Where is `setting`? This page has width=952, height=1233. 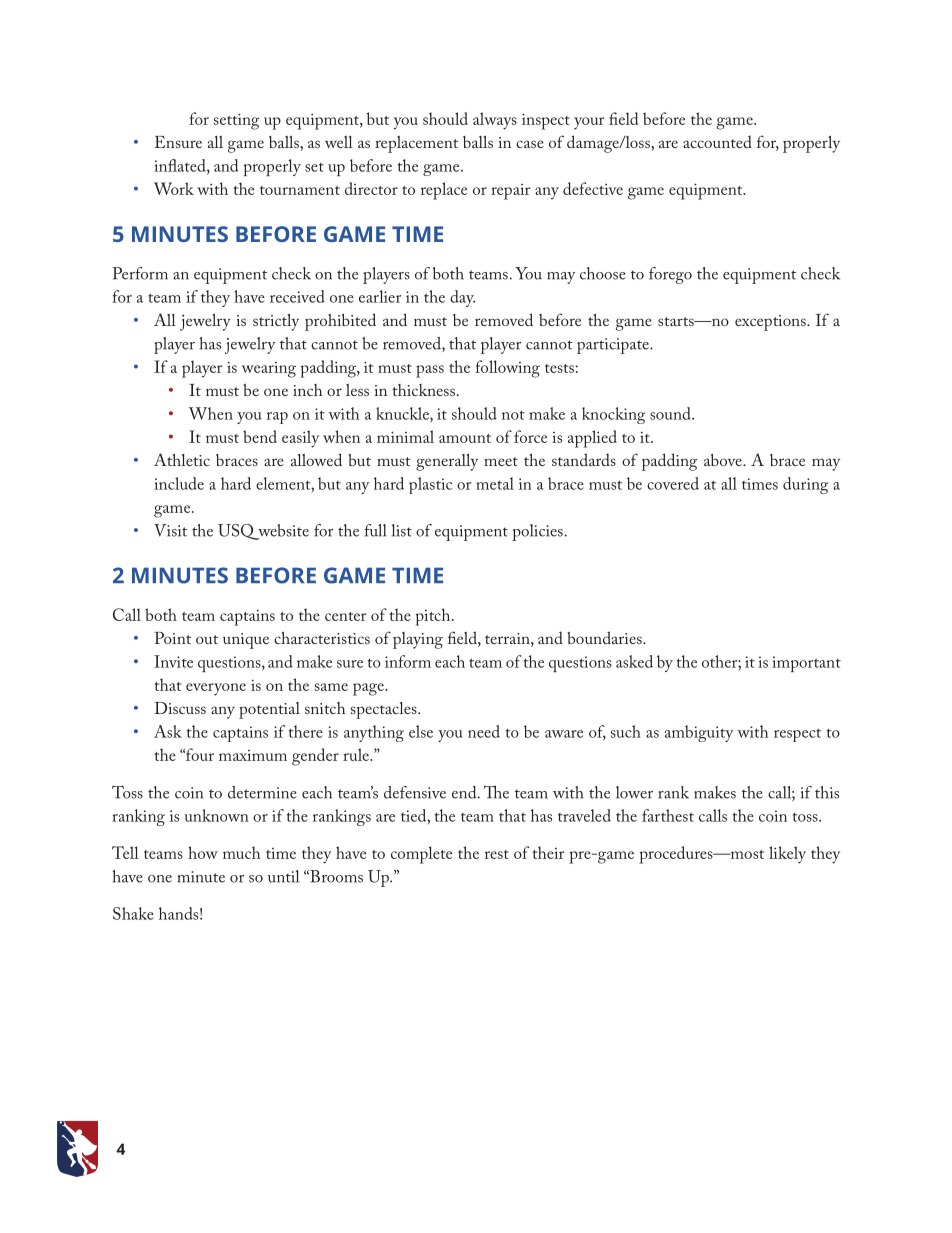 setting is located at coordinates (236, 121).
